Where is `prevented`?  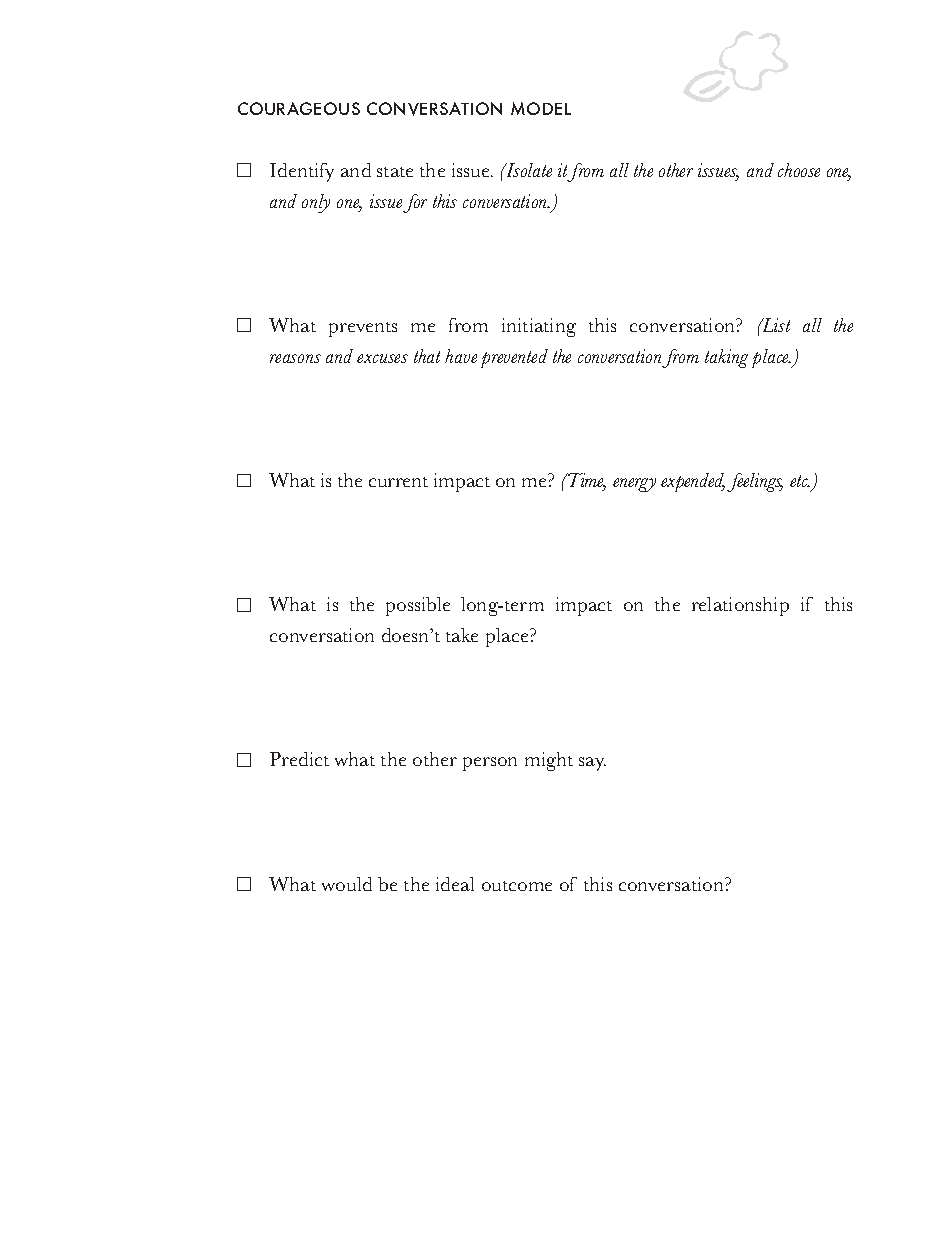
prevented is located at coordinates (514, 358).
